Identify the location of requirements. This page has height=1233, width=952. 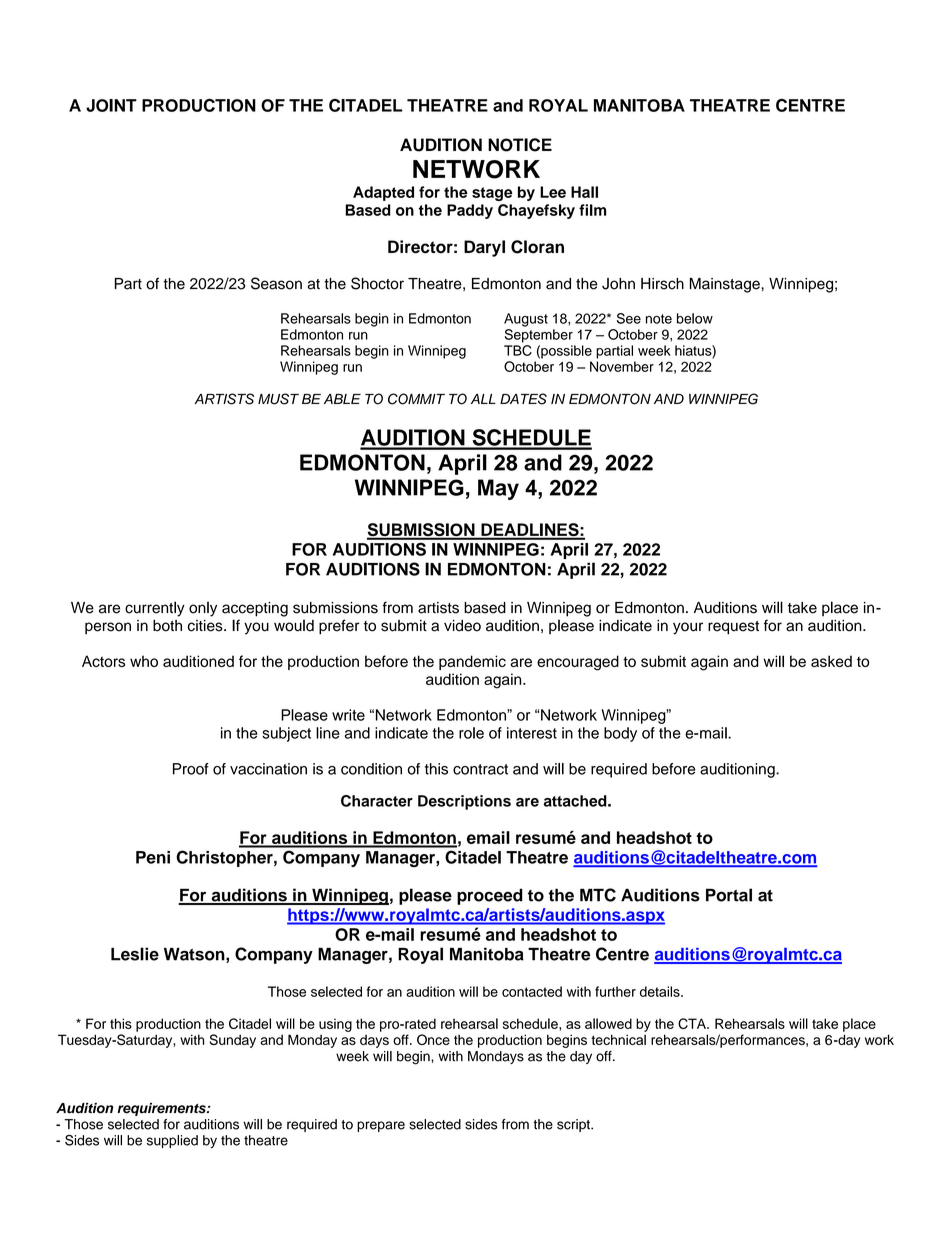
(163, 1109).
